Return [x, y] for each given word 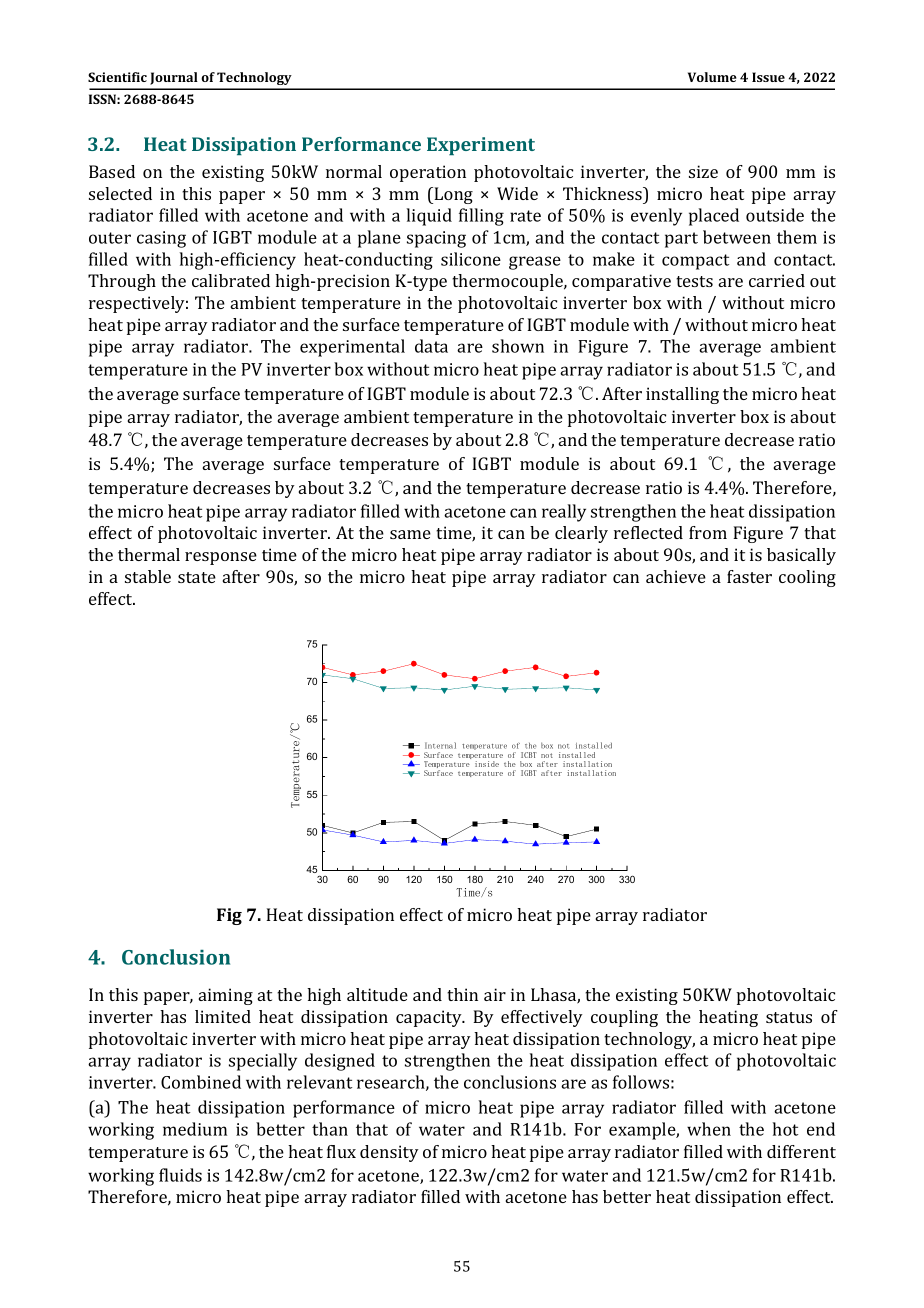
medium [195, 1129]
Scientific [117, 77]
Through [122, 282]
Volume [712, 77]
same [410, 534]
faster [749, 576]
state [197, 577]
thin [462, 994]
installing [682, 395]
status [789, 1017]
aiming [226, 996]
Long [452, 195]
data [431, 346]
